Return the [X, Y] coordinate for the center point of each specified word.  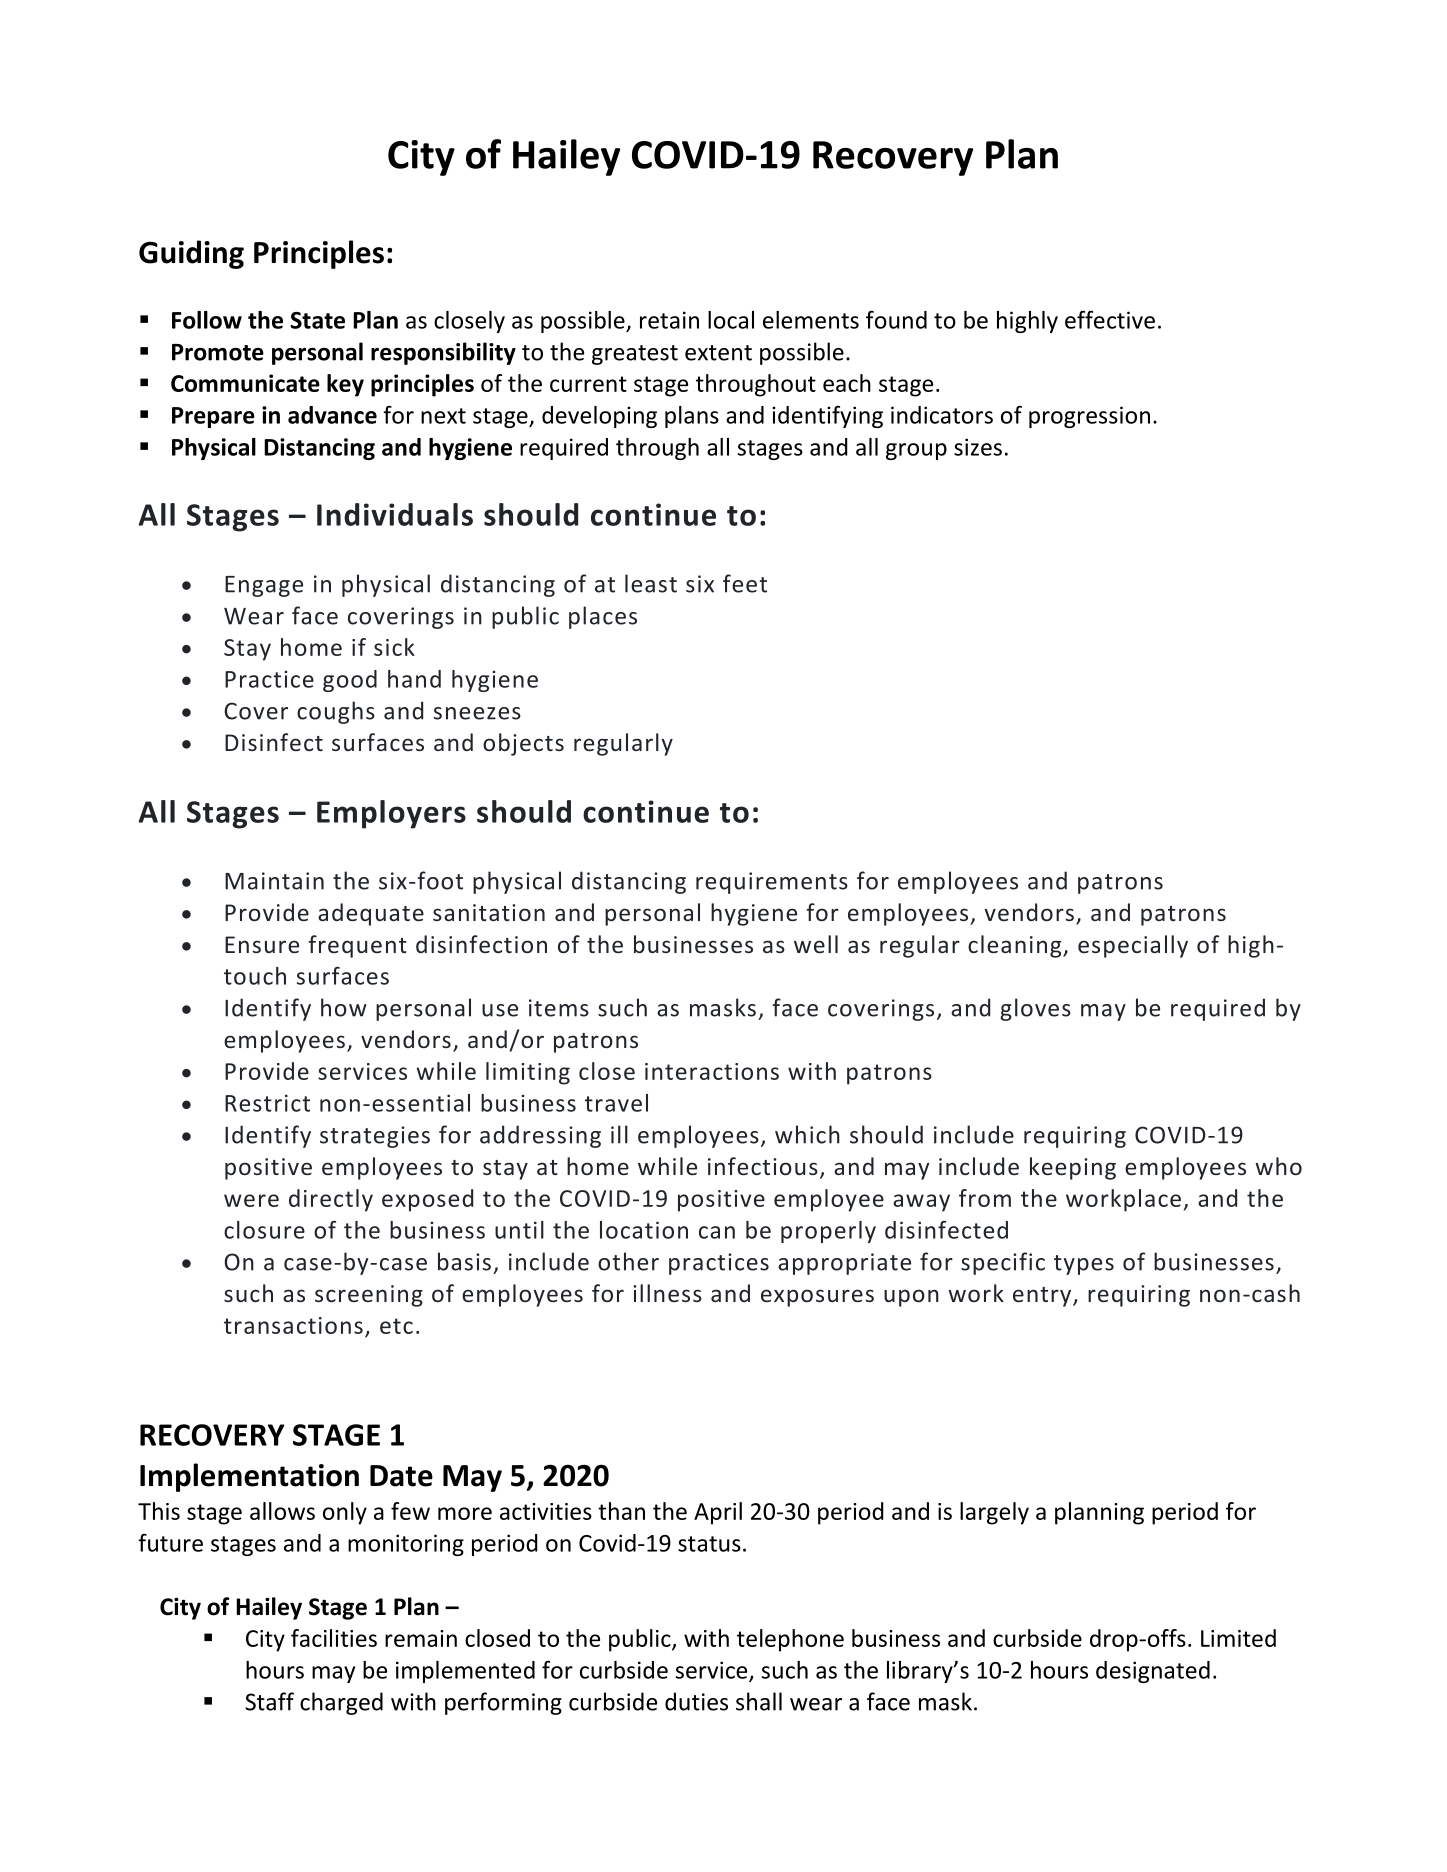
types [1084, 1265]
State [318, 320]
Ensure [262, 944]
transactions [293, 1325]
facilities [334, 1638]
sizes [978, 447]
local [731, 320]
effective [1110, 319]
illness [667, 1293]
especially [1133, 946]
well [816, 944]
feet [745, 583]
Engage [264, 586]
